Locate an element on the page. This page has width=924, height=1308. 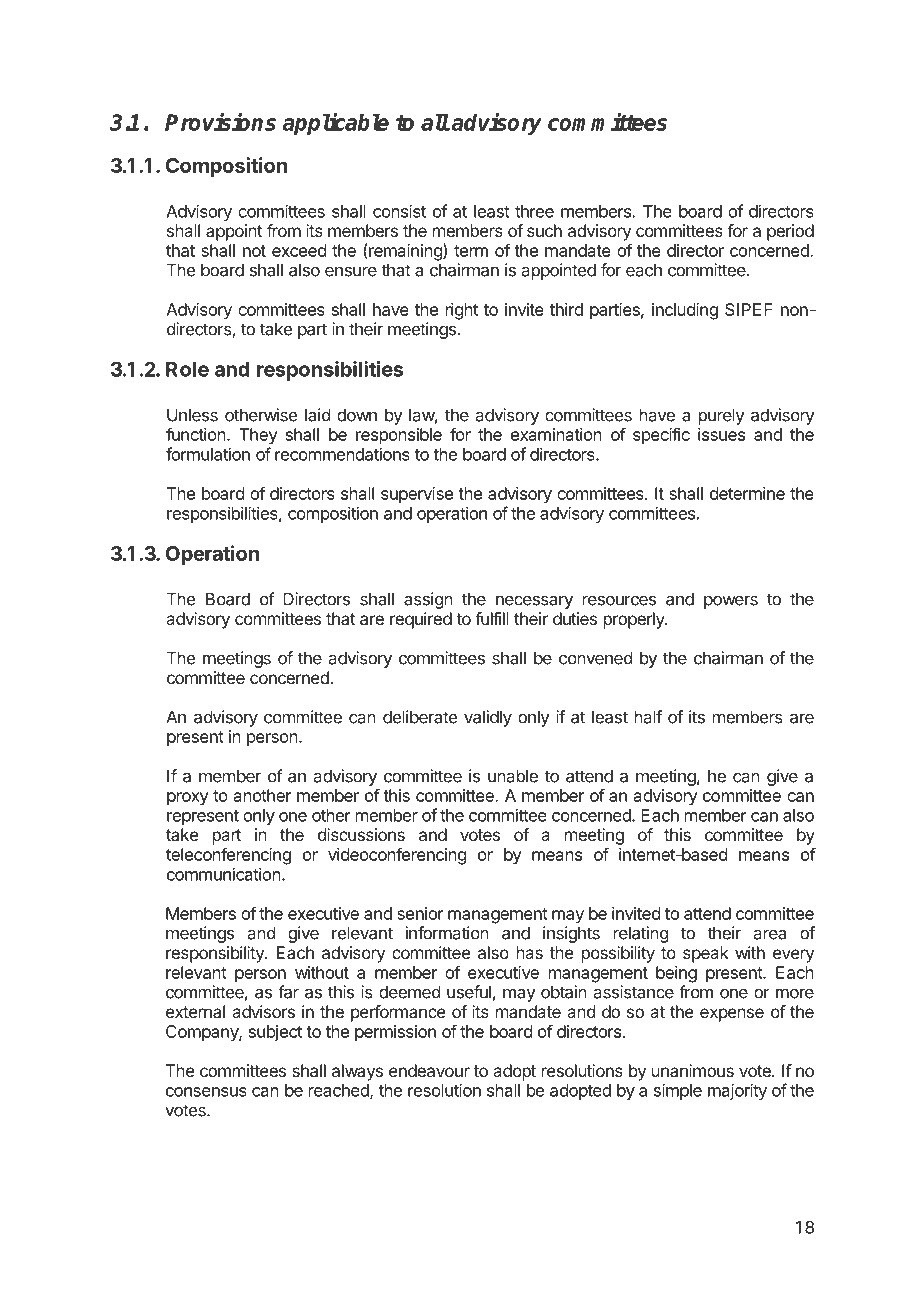
three is located at coordinates (534, 211).
